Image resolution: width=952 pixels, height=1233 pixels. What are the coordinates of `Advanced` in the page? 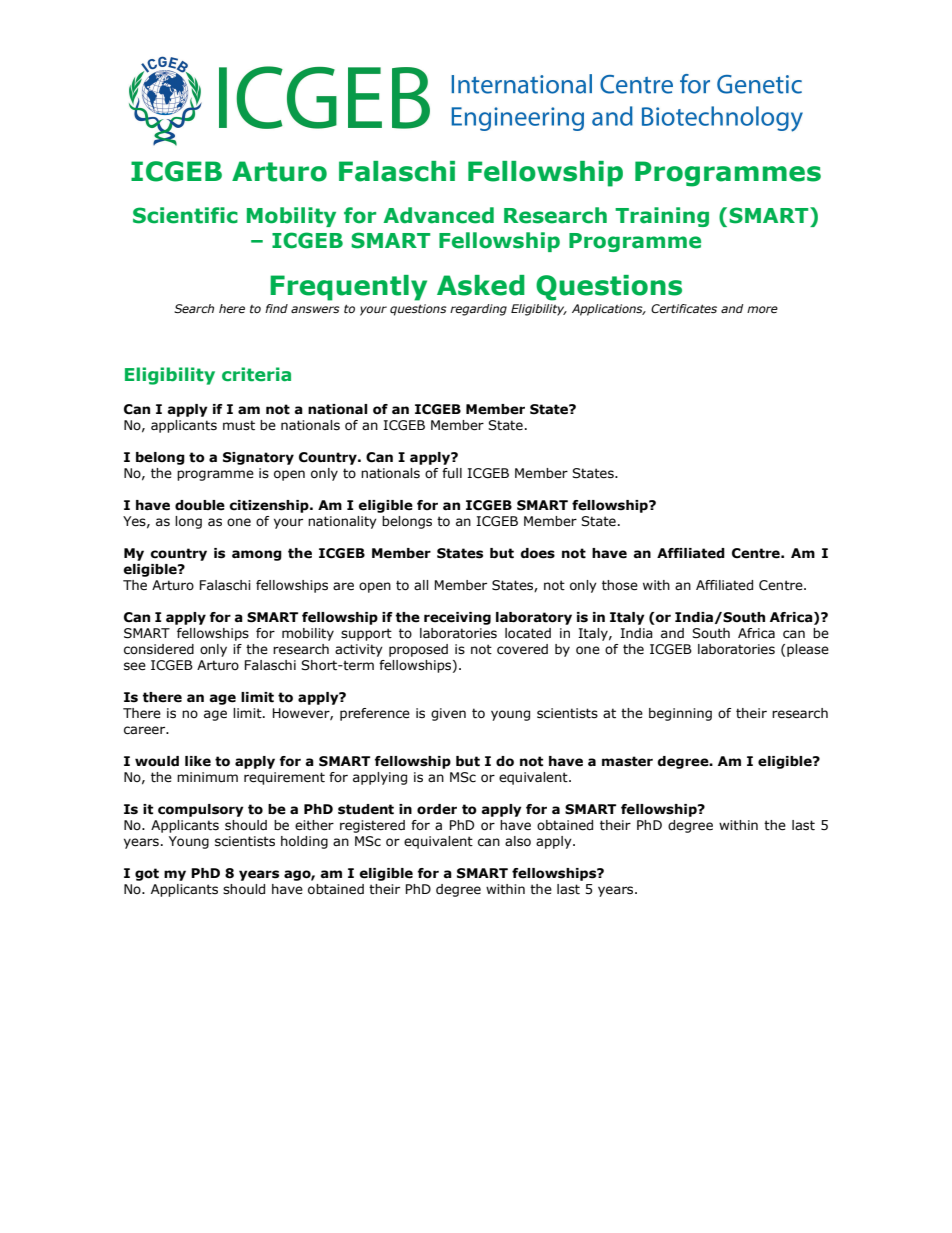 It's located at (438, 215).
